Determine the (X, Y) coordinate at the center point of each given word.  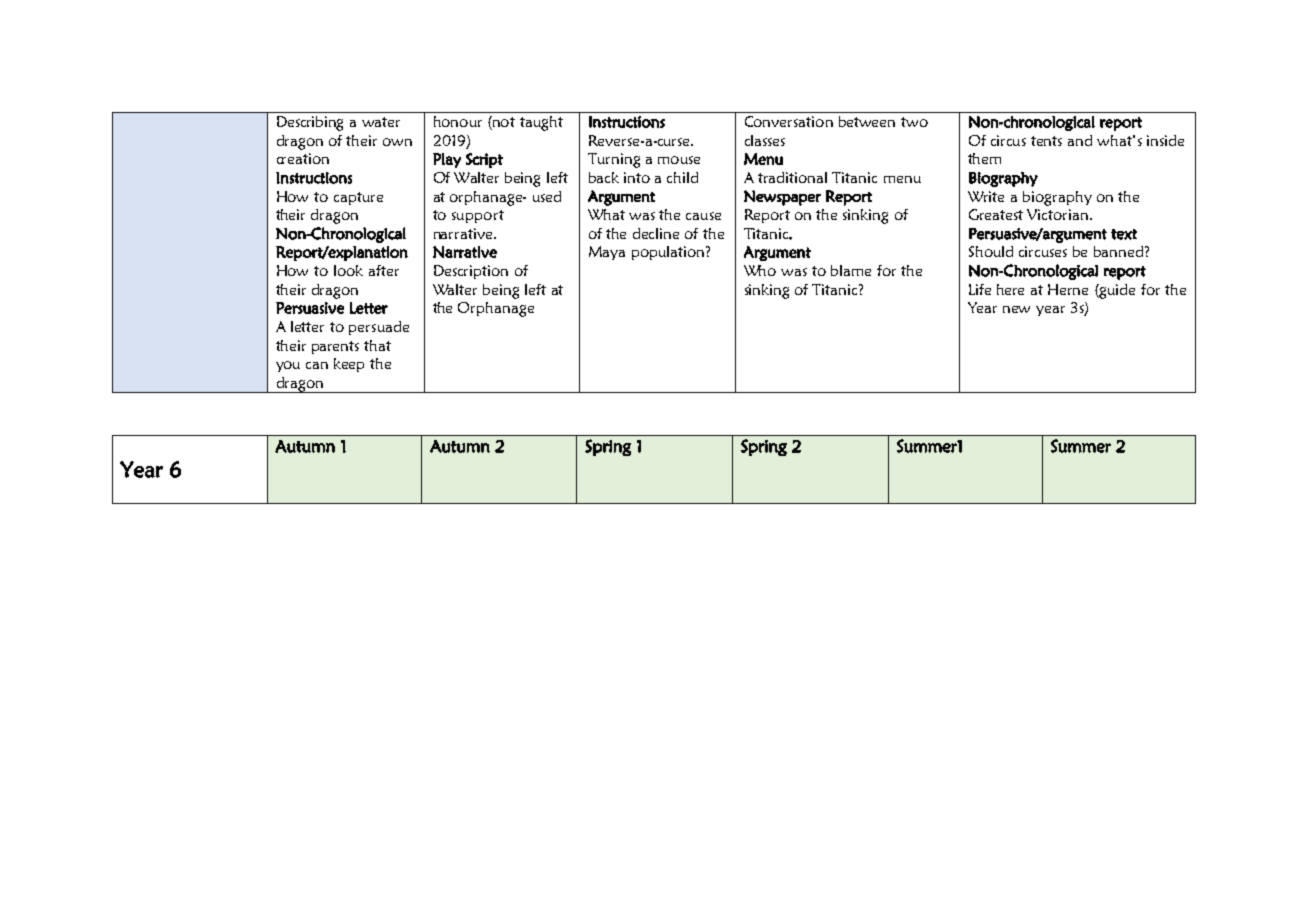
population (669, 253)
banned (1120, 251)
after (384, 270)
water (381, 122)
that (377, 345)
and (1080, 140)
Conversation (789, 121)
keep (349, 365)
